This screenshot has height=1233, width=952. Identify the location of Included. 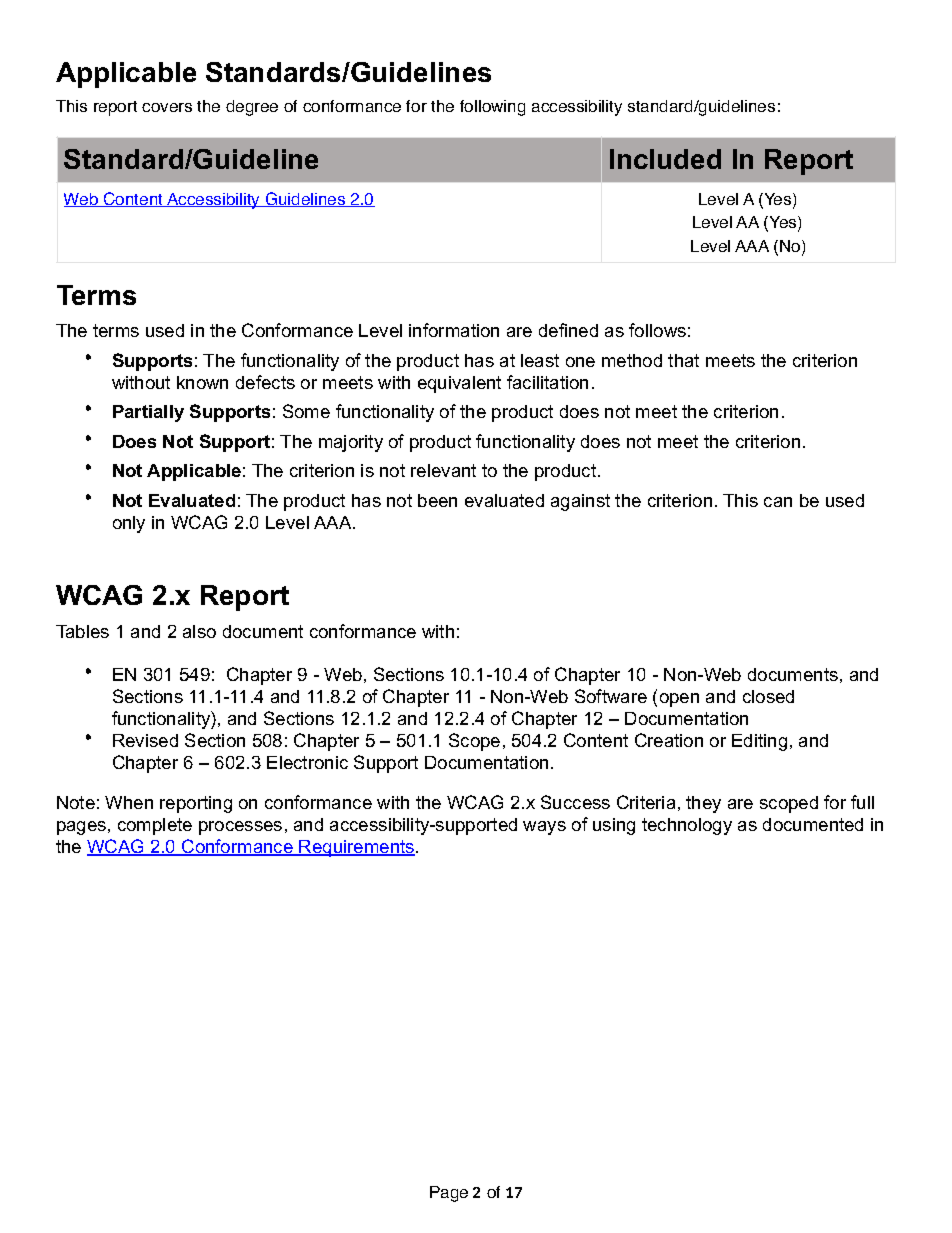
(665, 159).
